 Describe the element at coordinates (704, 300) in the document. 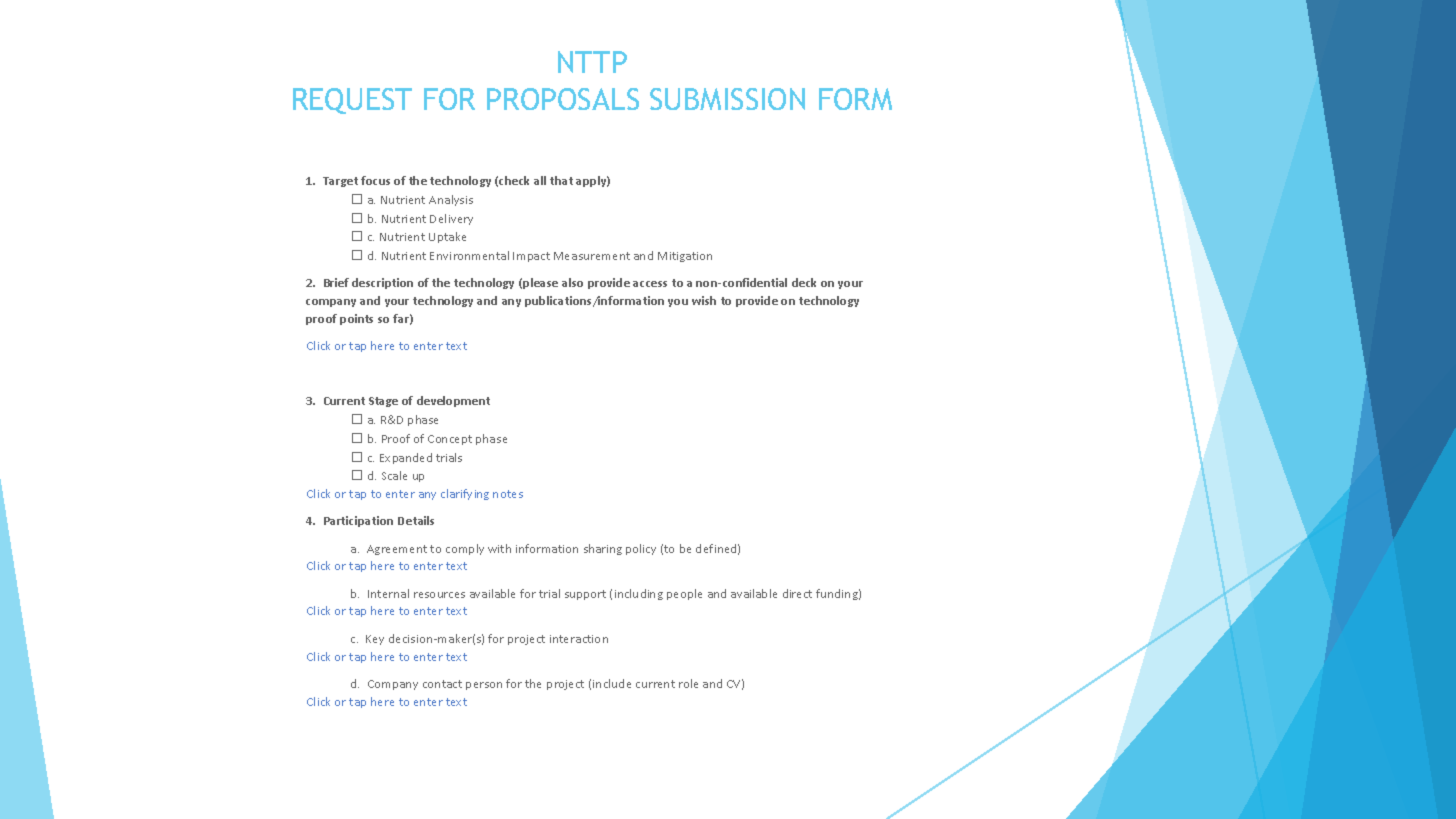

I see `wish` at that location.
